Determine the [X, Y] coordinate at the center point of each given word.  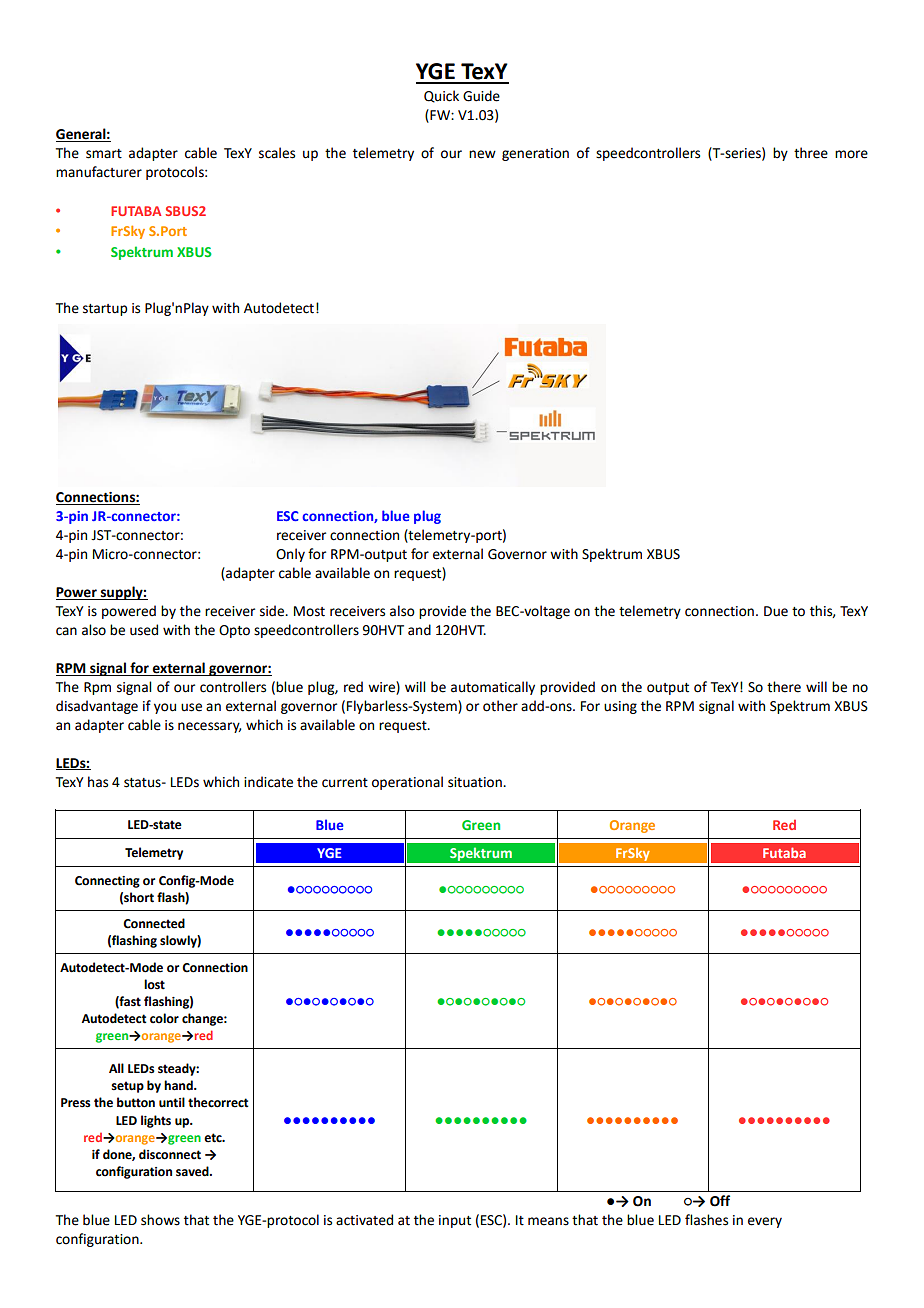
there [784, 687]
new [482, 154]
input [455, 1221]
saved [193, 1171]
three [811, 153]
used [144, 630]
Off [720, 1201]
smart [104, 154]
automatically [493, 688]
